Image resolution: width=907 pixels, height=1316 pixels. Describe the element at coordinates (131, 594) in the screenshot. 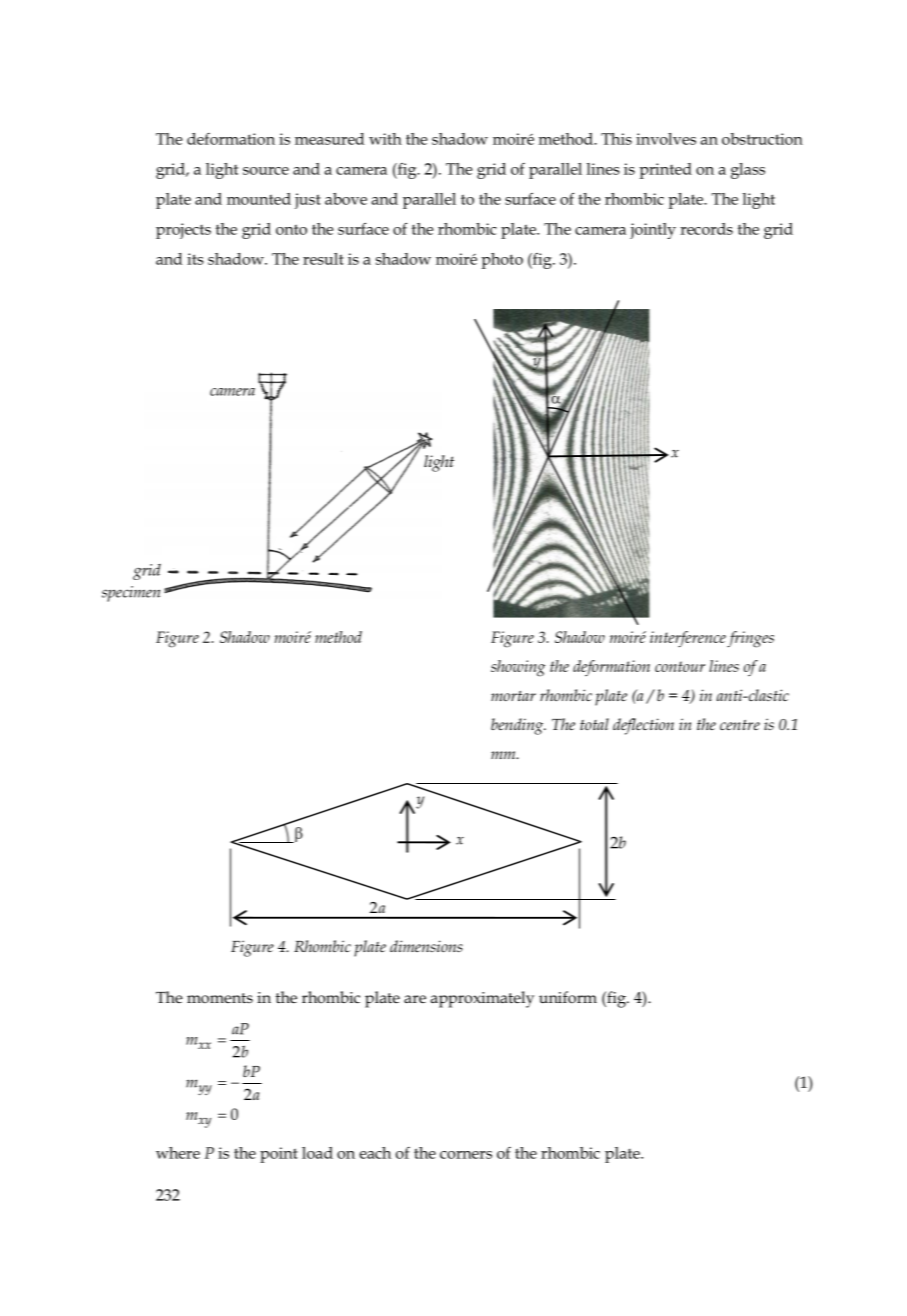

I see `specimen` at that location.
